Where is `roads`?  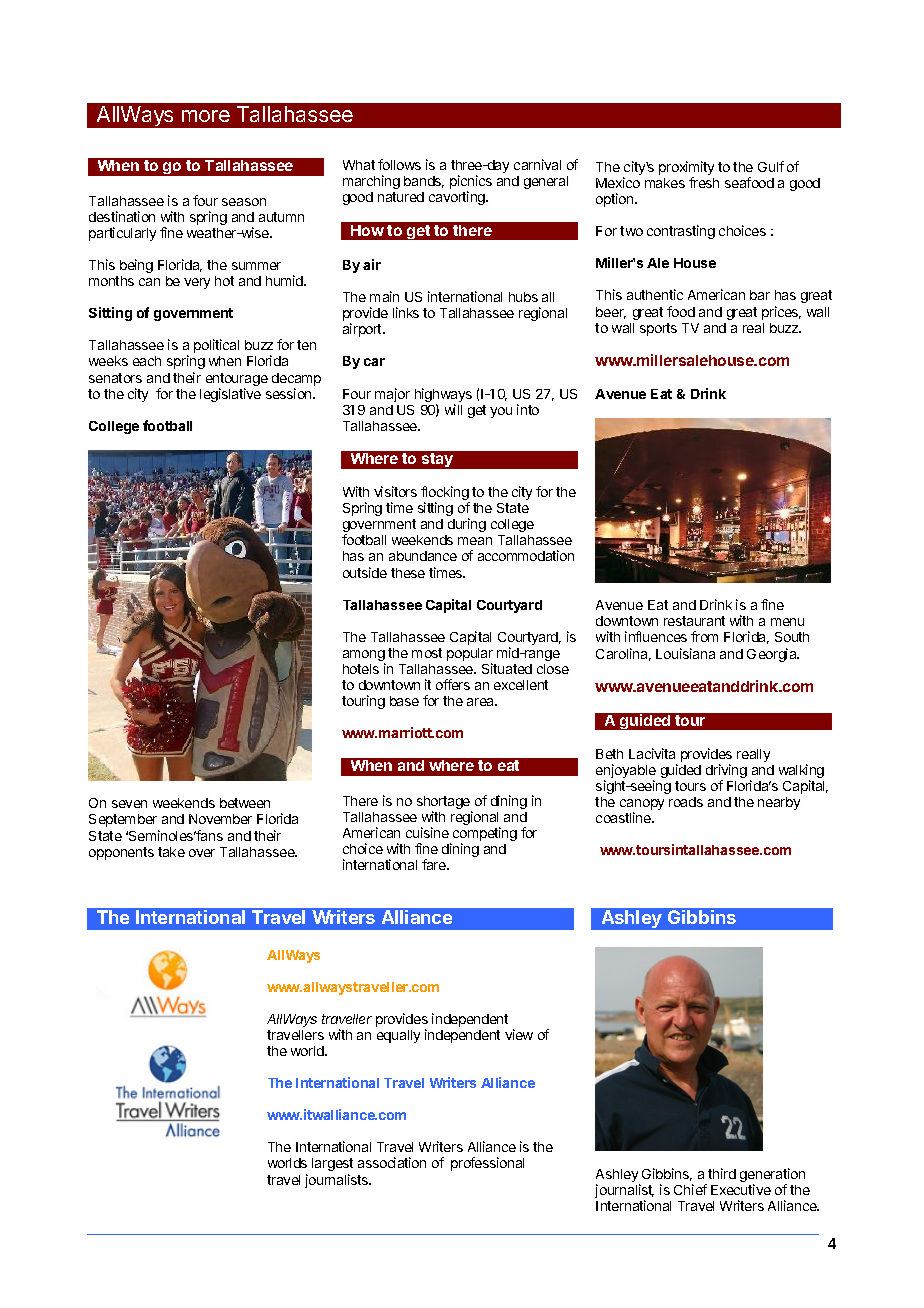 roads is located at coordinates (686, 802).
